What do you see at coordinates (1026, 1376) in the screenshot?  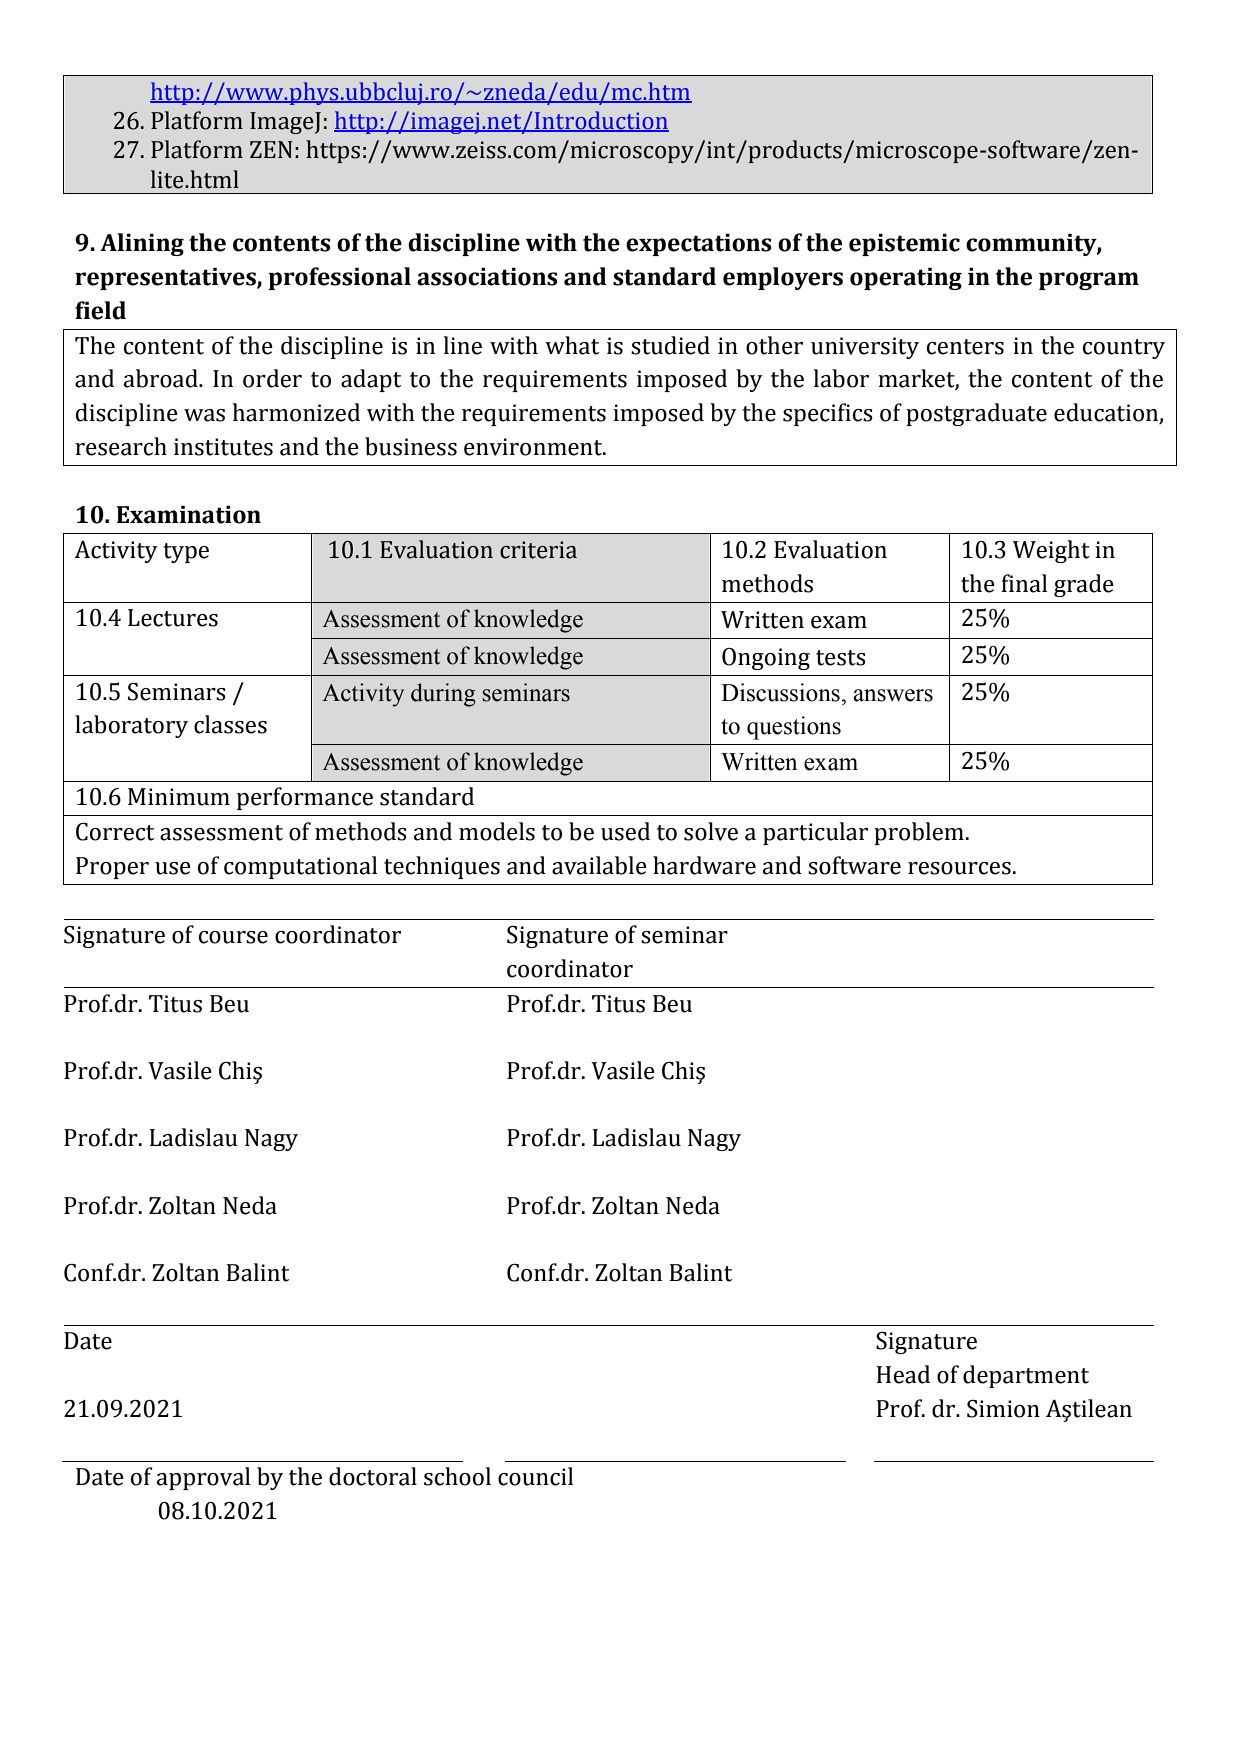 I see `department` at bounding box center [1026, 1376].
